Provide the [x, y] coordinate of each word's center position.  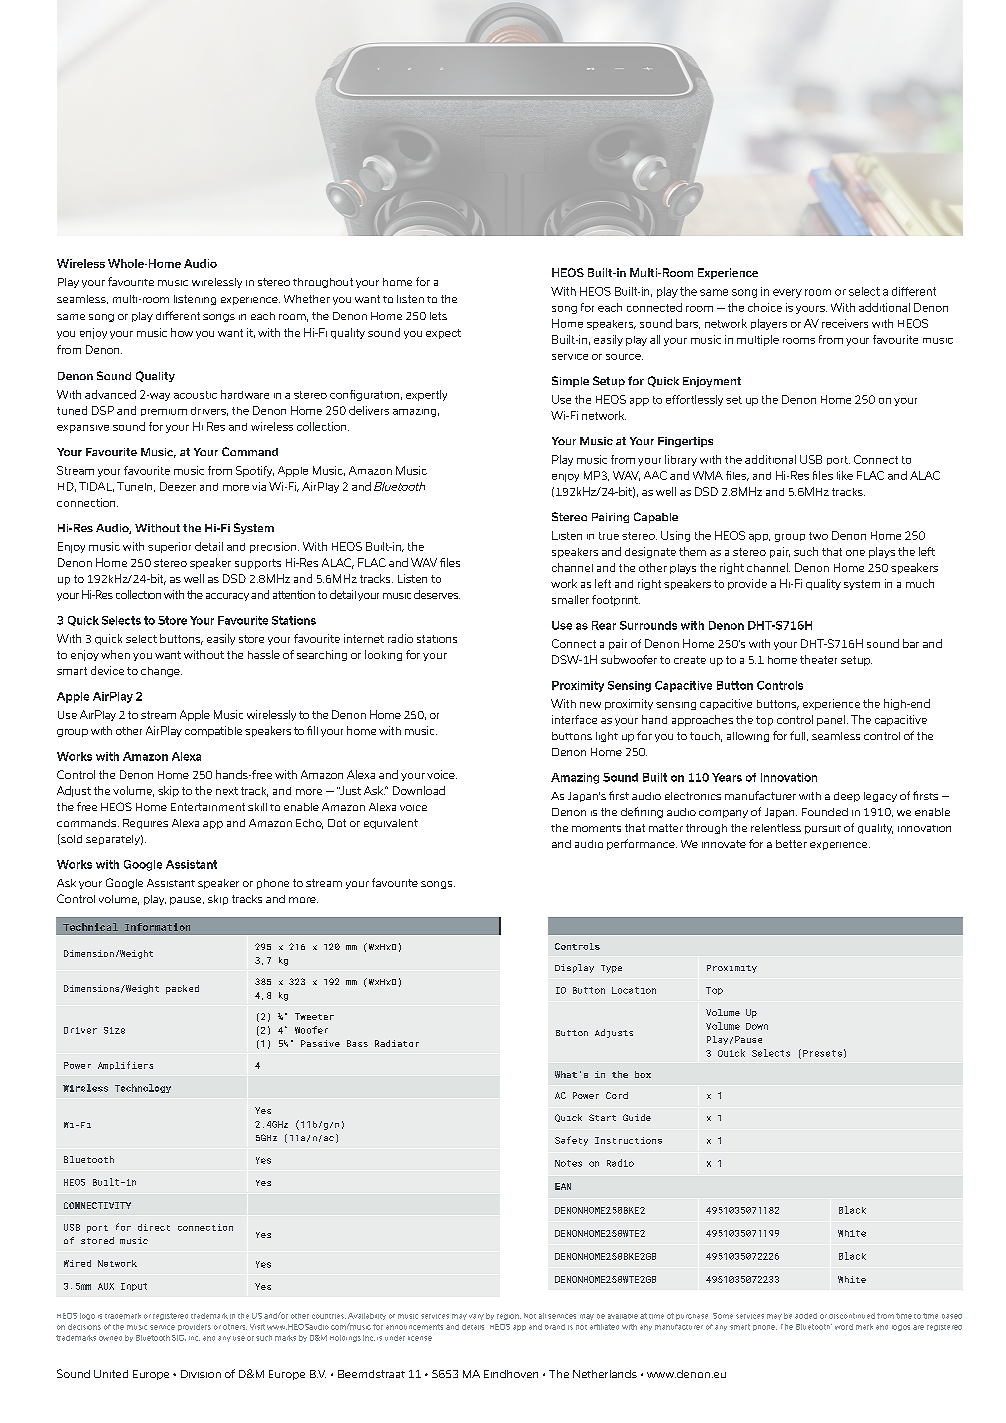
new [590, 705]
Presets [822, 1053]
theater [818, 659]
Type [611, 969]
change [161, 672]
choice [765, 307]
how [182, 332]
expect [443, 334]
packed [182, 989]
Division [201, 1374]
